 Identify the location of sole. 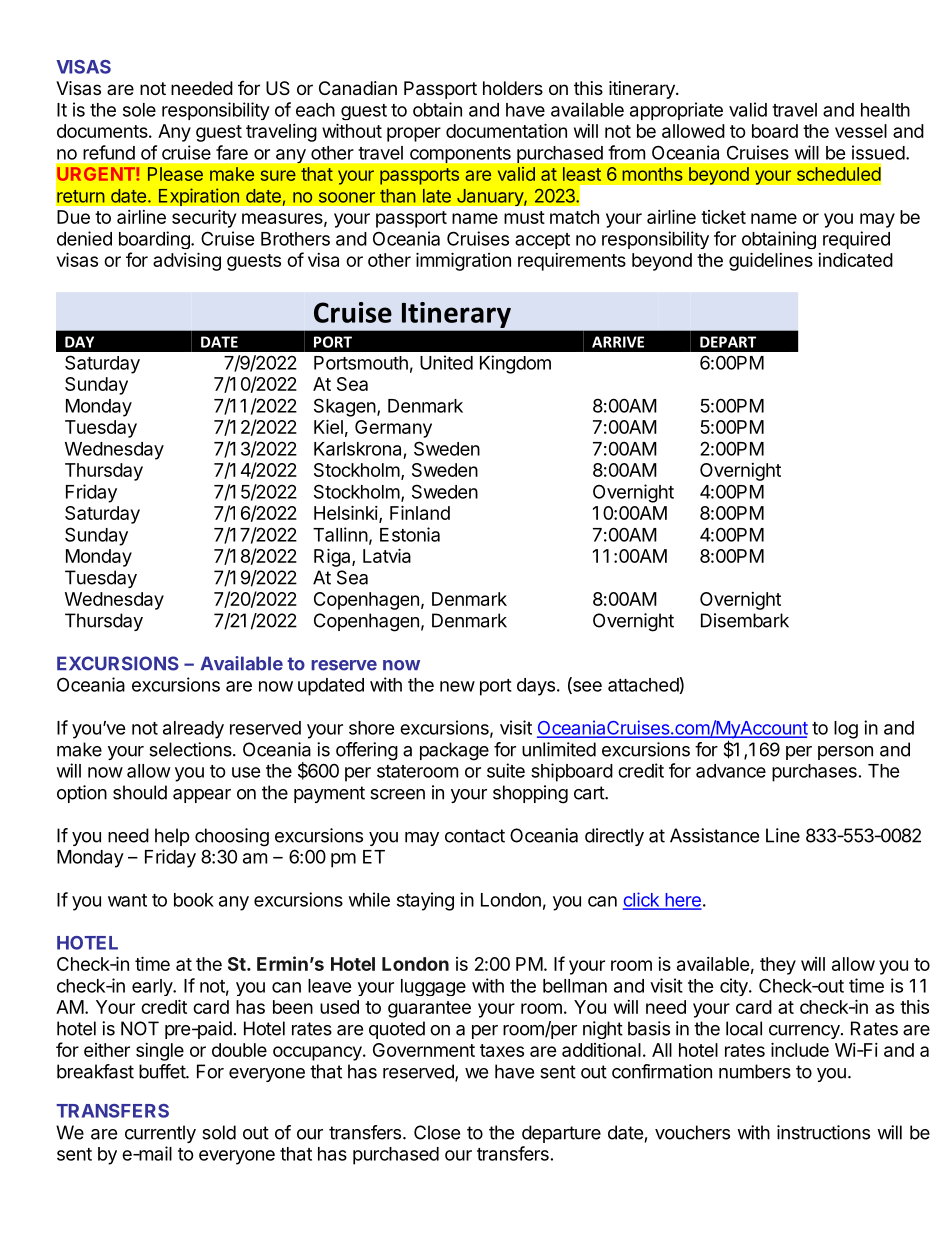
(139, 110).
